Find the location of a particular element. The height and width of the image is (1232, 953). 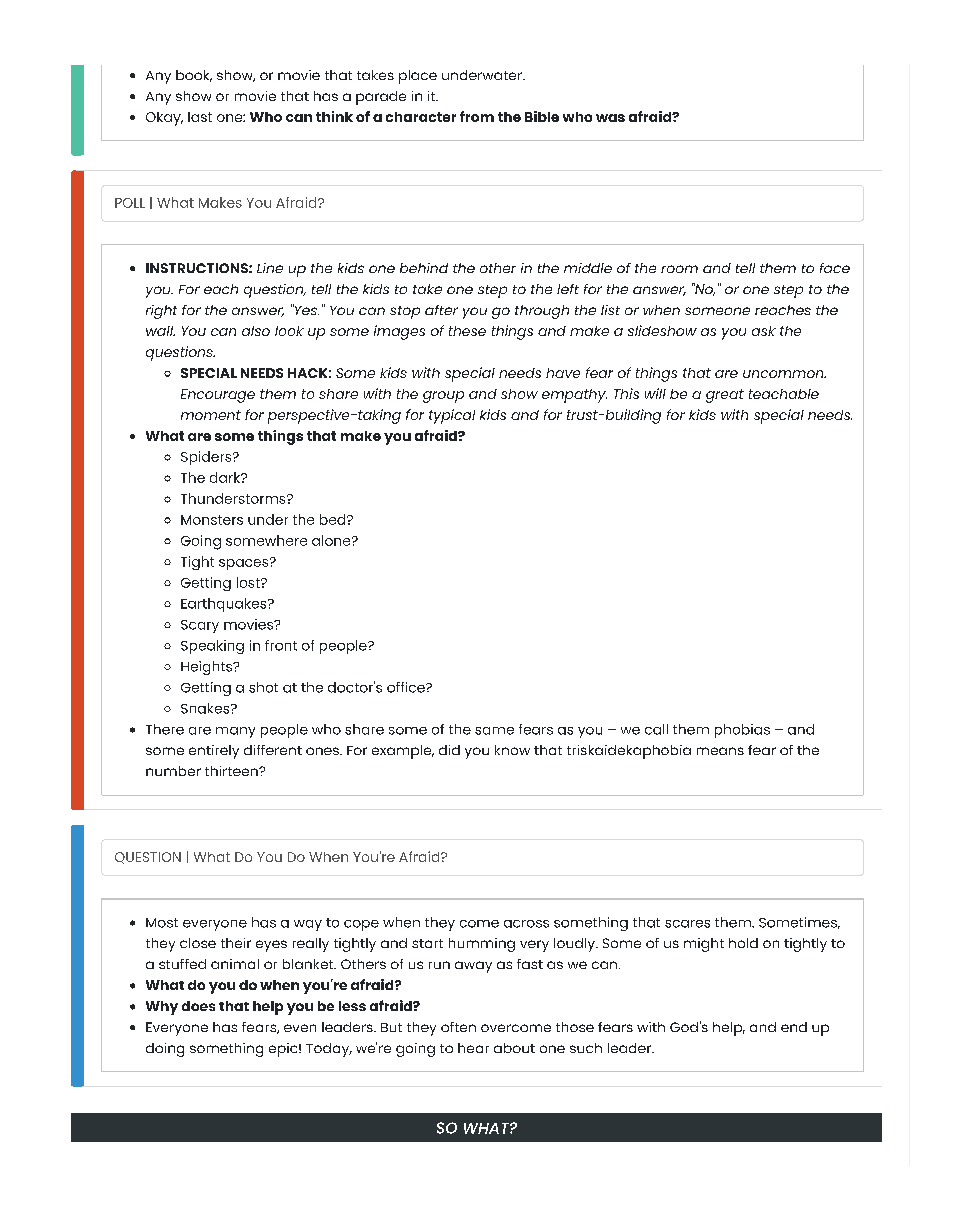

great is located at coordinates (725, 396).
